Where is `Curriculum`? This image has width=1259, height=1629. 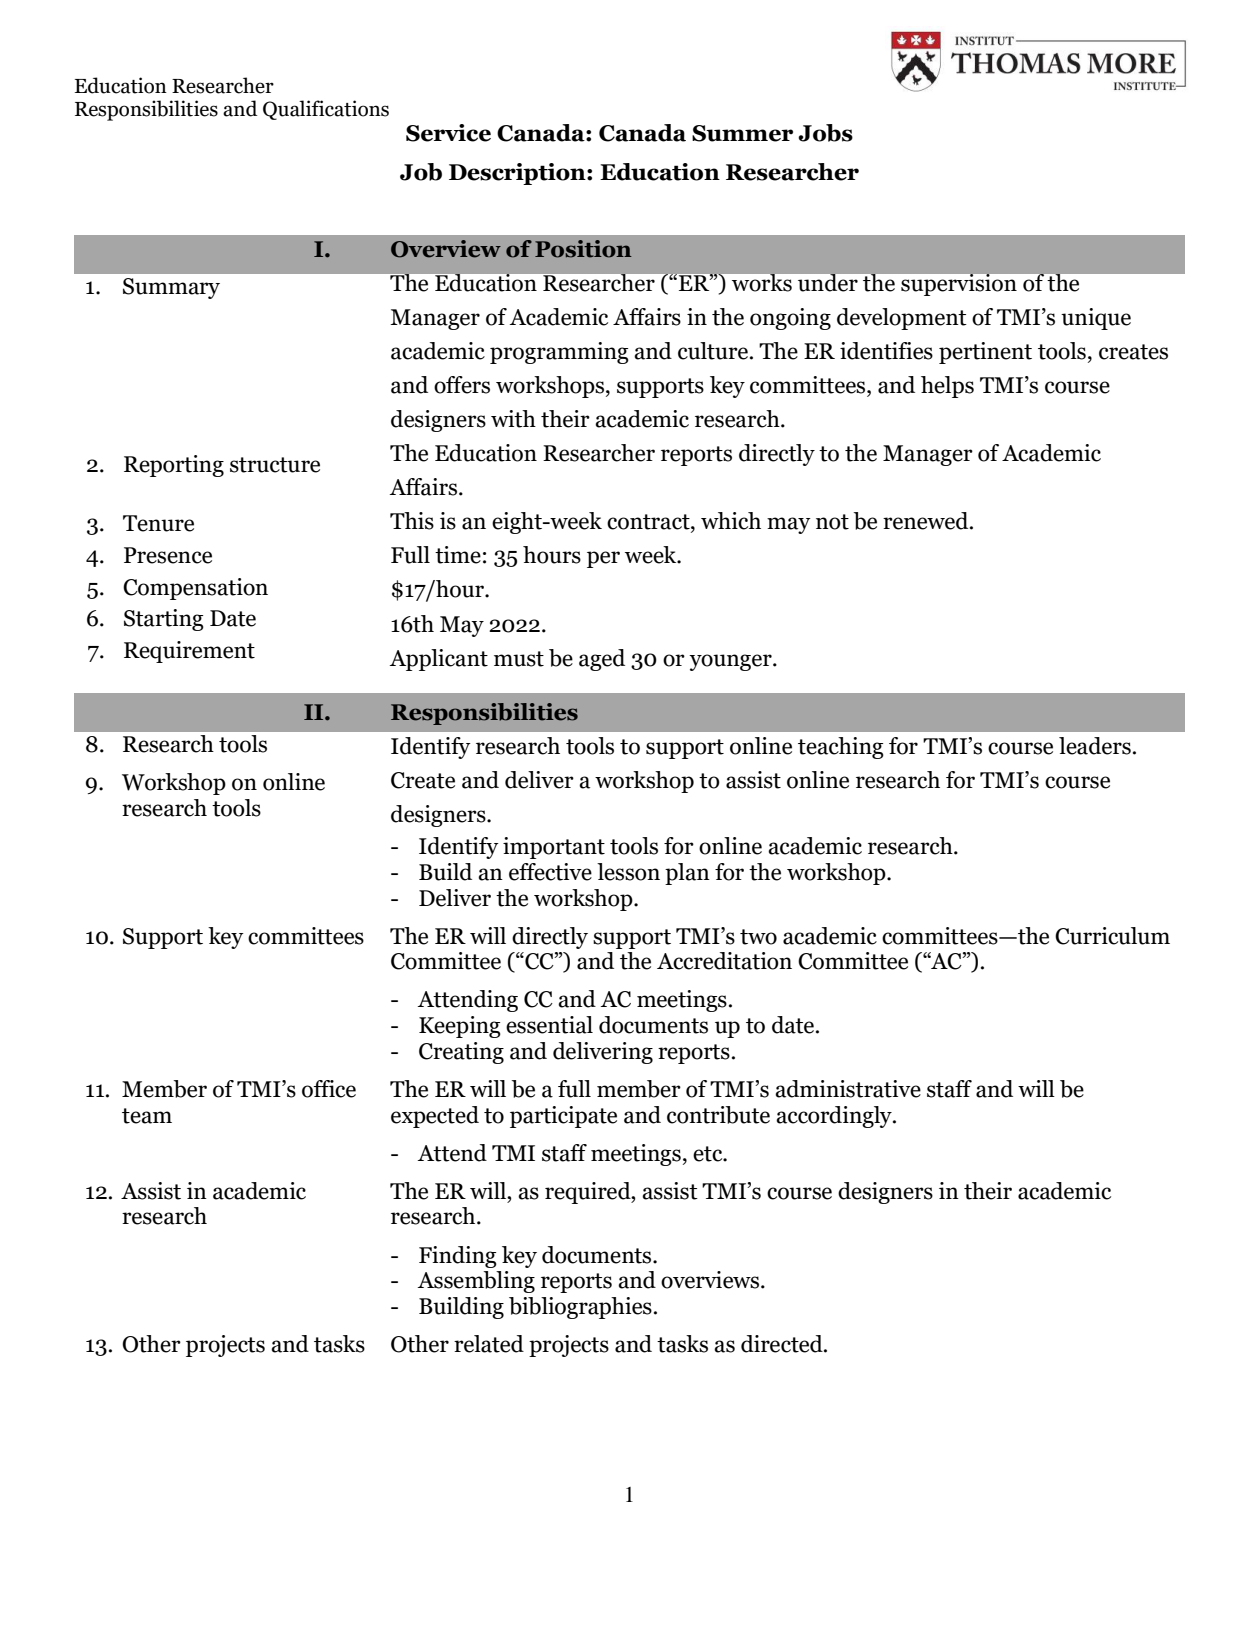
Curriculum is located at coordinates (1112, 936).
